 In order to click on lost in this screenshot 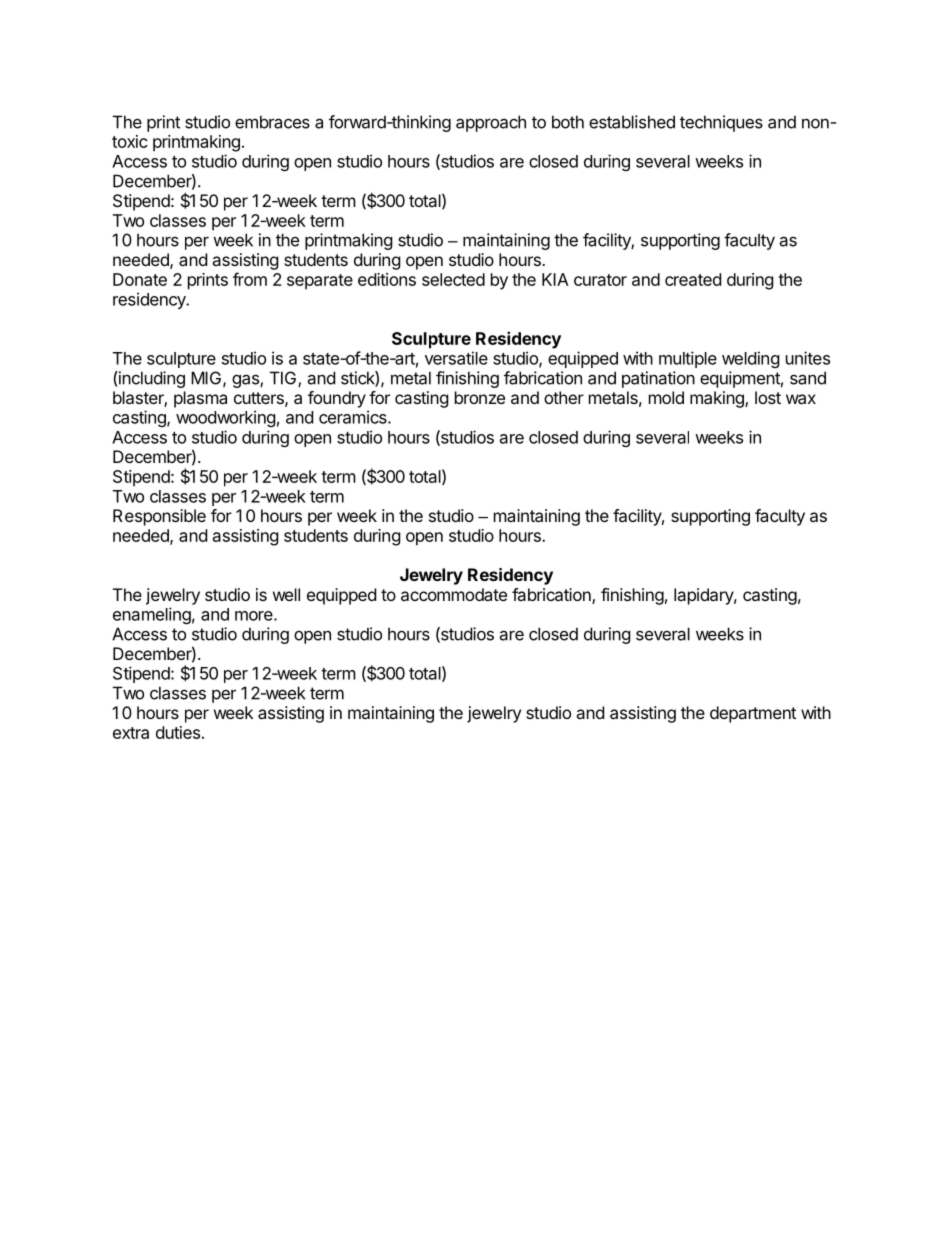, I will do `click(768, 397)`.
